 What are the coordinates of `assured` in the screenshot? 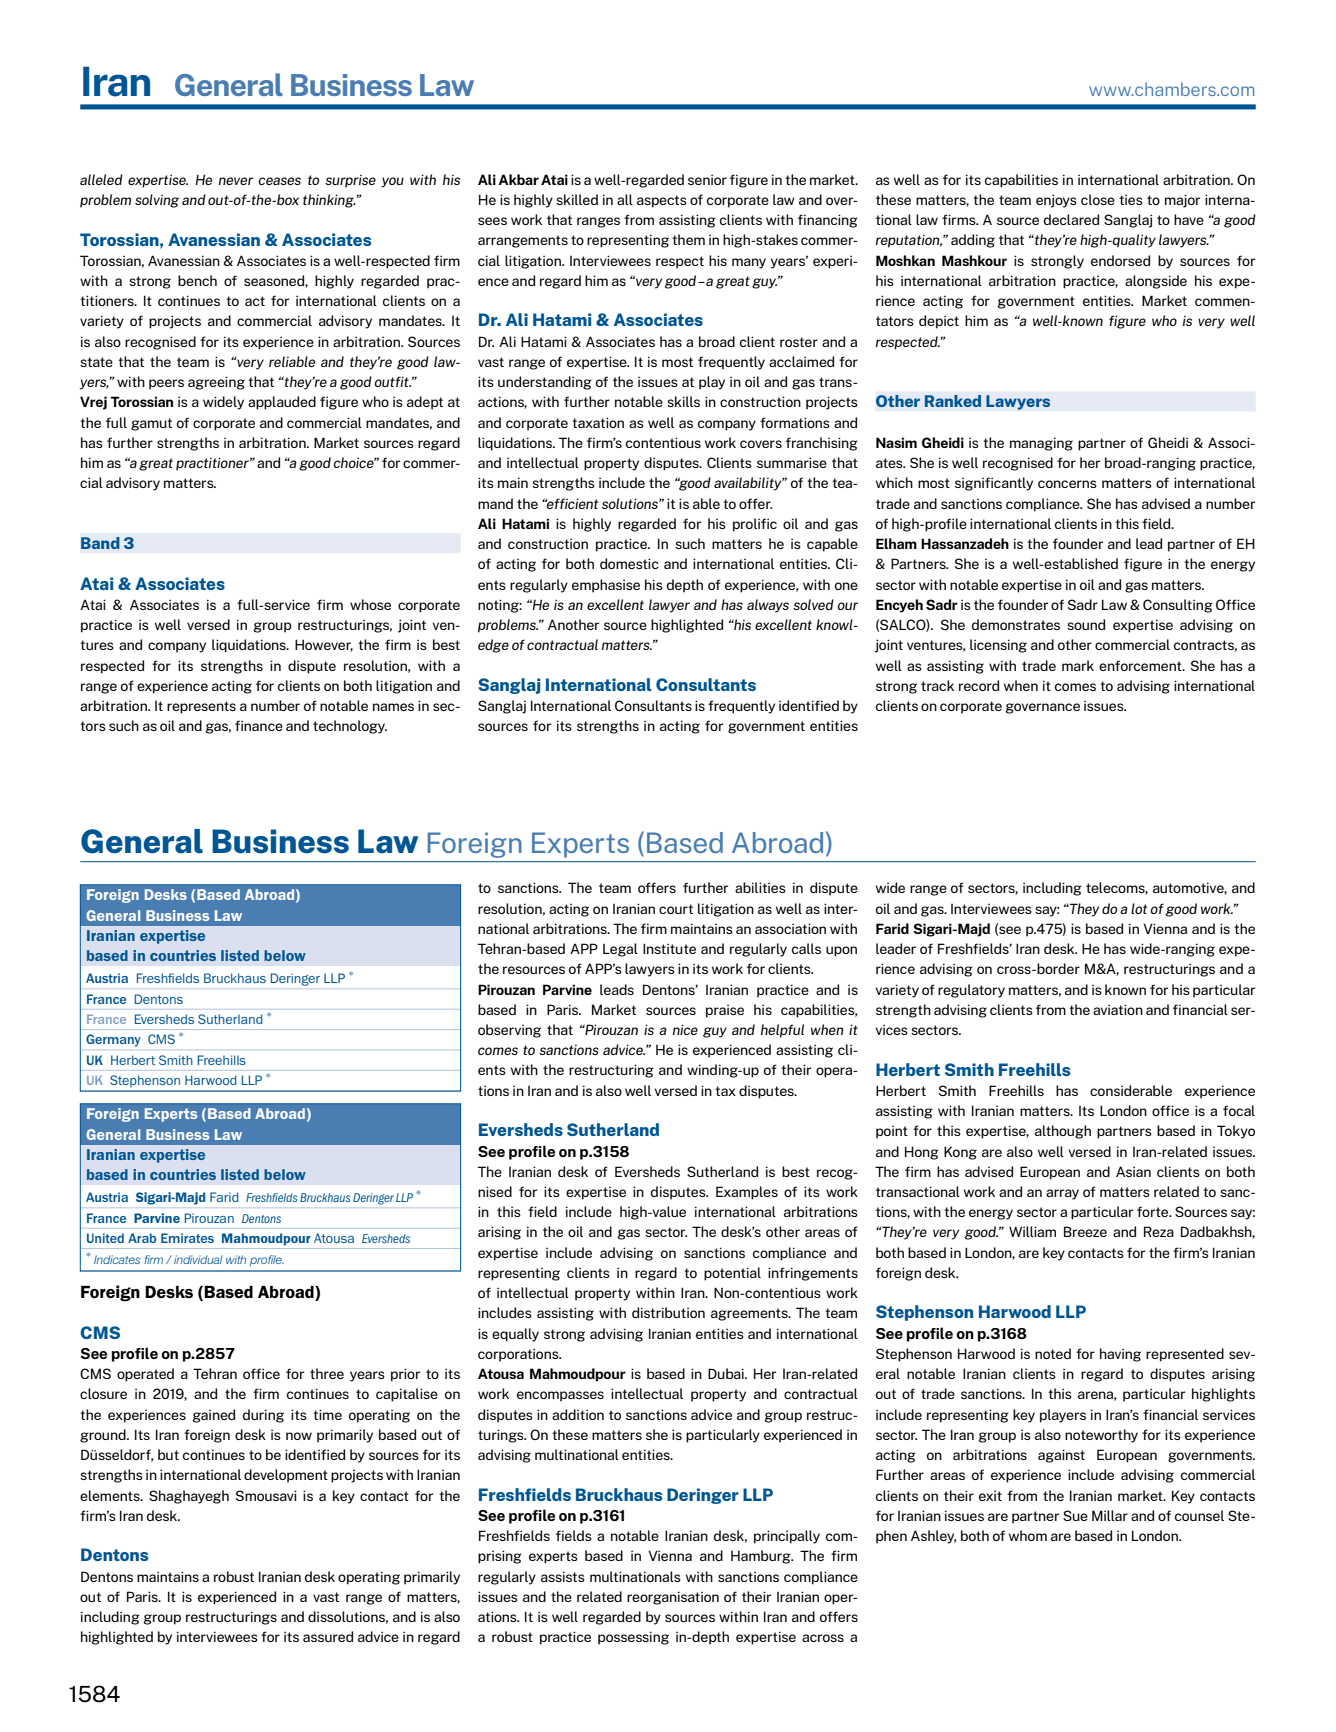 It's located at (328, 1636).
